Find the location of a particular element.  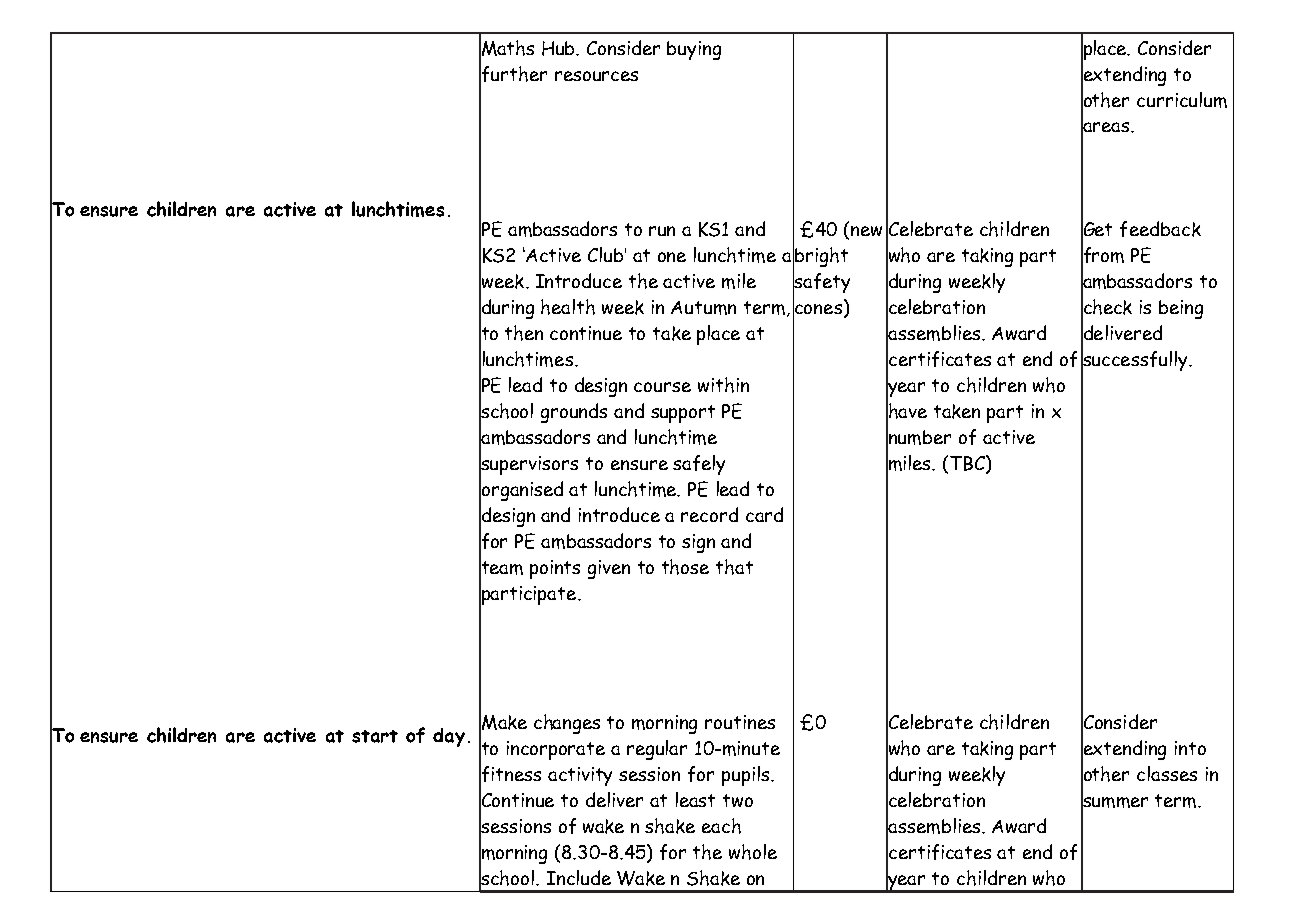

whole is located at coordinates (753, 852).
